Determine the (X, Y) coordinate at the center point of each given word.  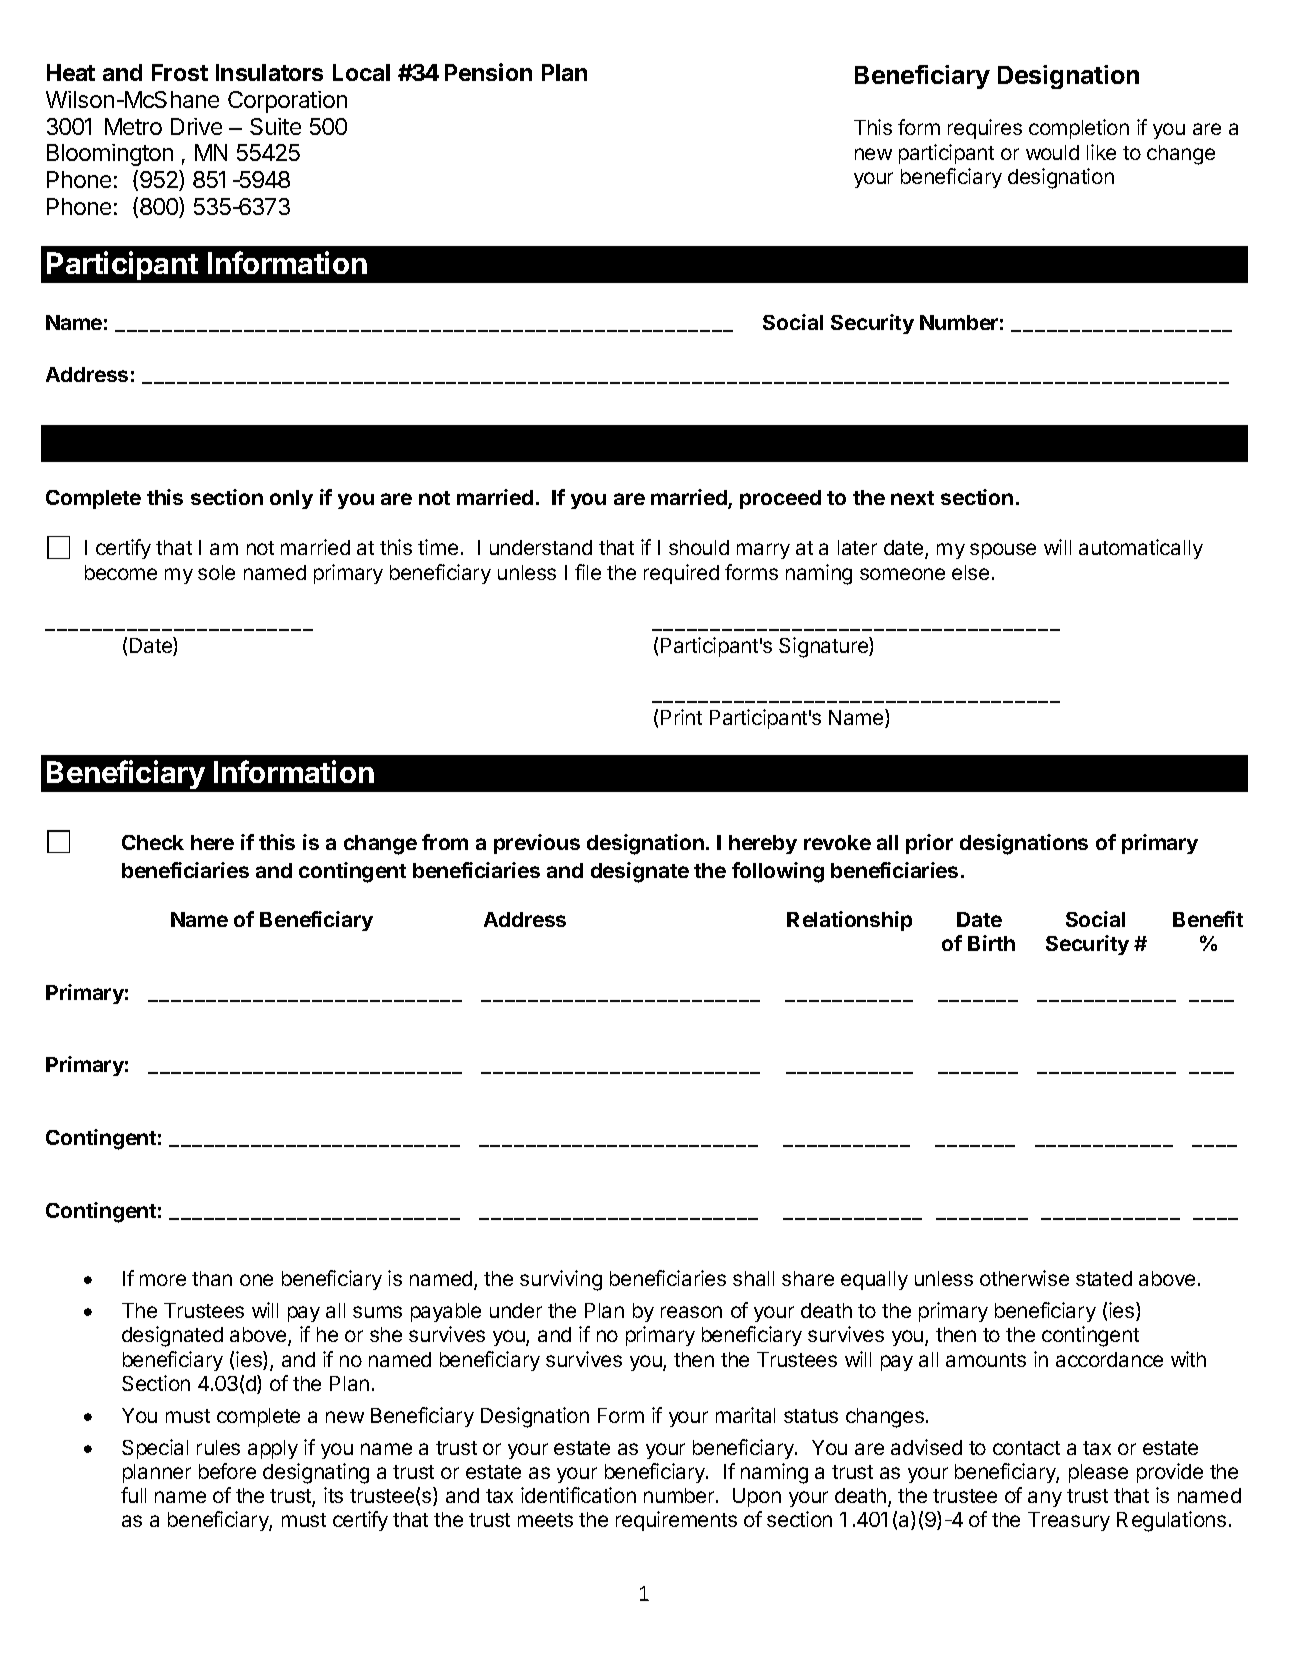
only (291, 499)
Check (153, 842)
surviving (561, 1280)
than (212, 1278)
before (227, 1471)
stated (1104, 1278)
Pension (488, 72)
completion (1079, 129)
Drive (196, 126)
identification (578, 1495)
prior (929, 844)
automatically (1141, 549)
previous (537, 844)
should (699, 547)
